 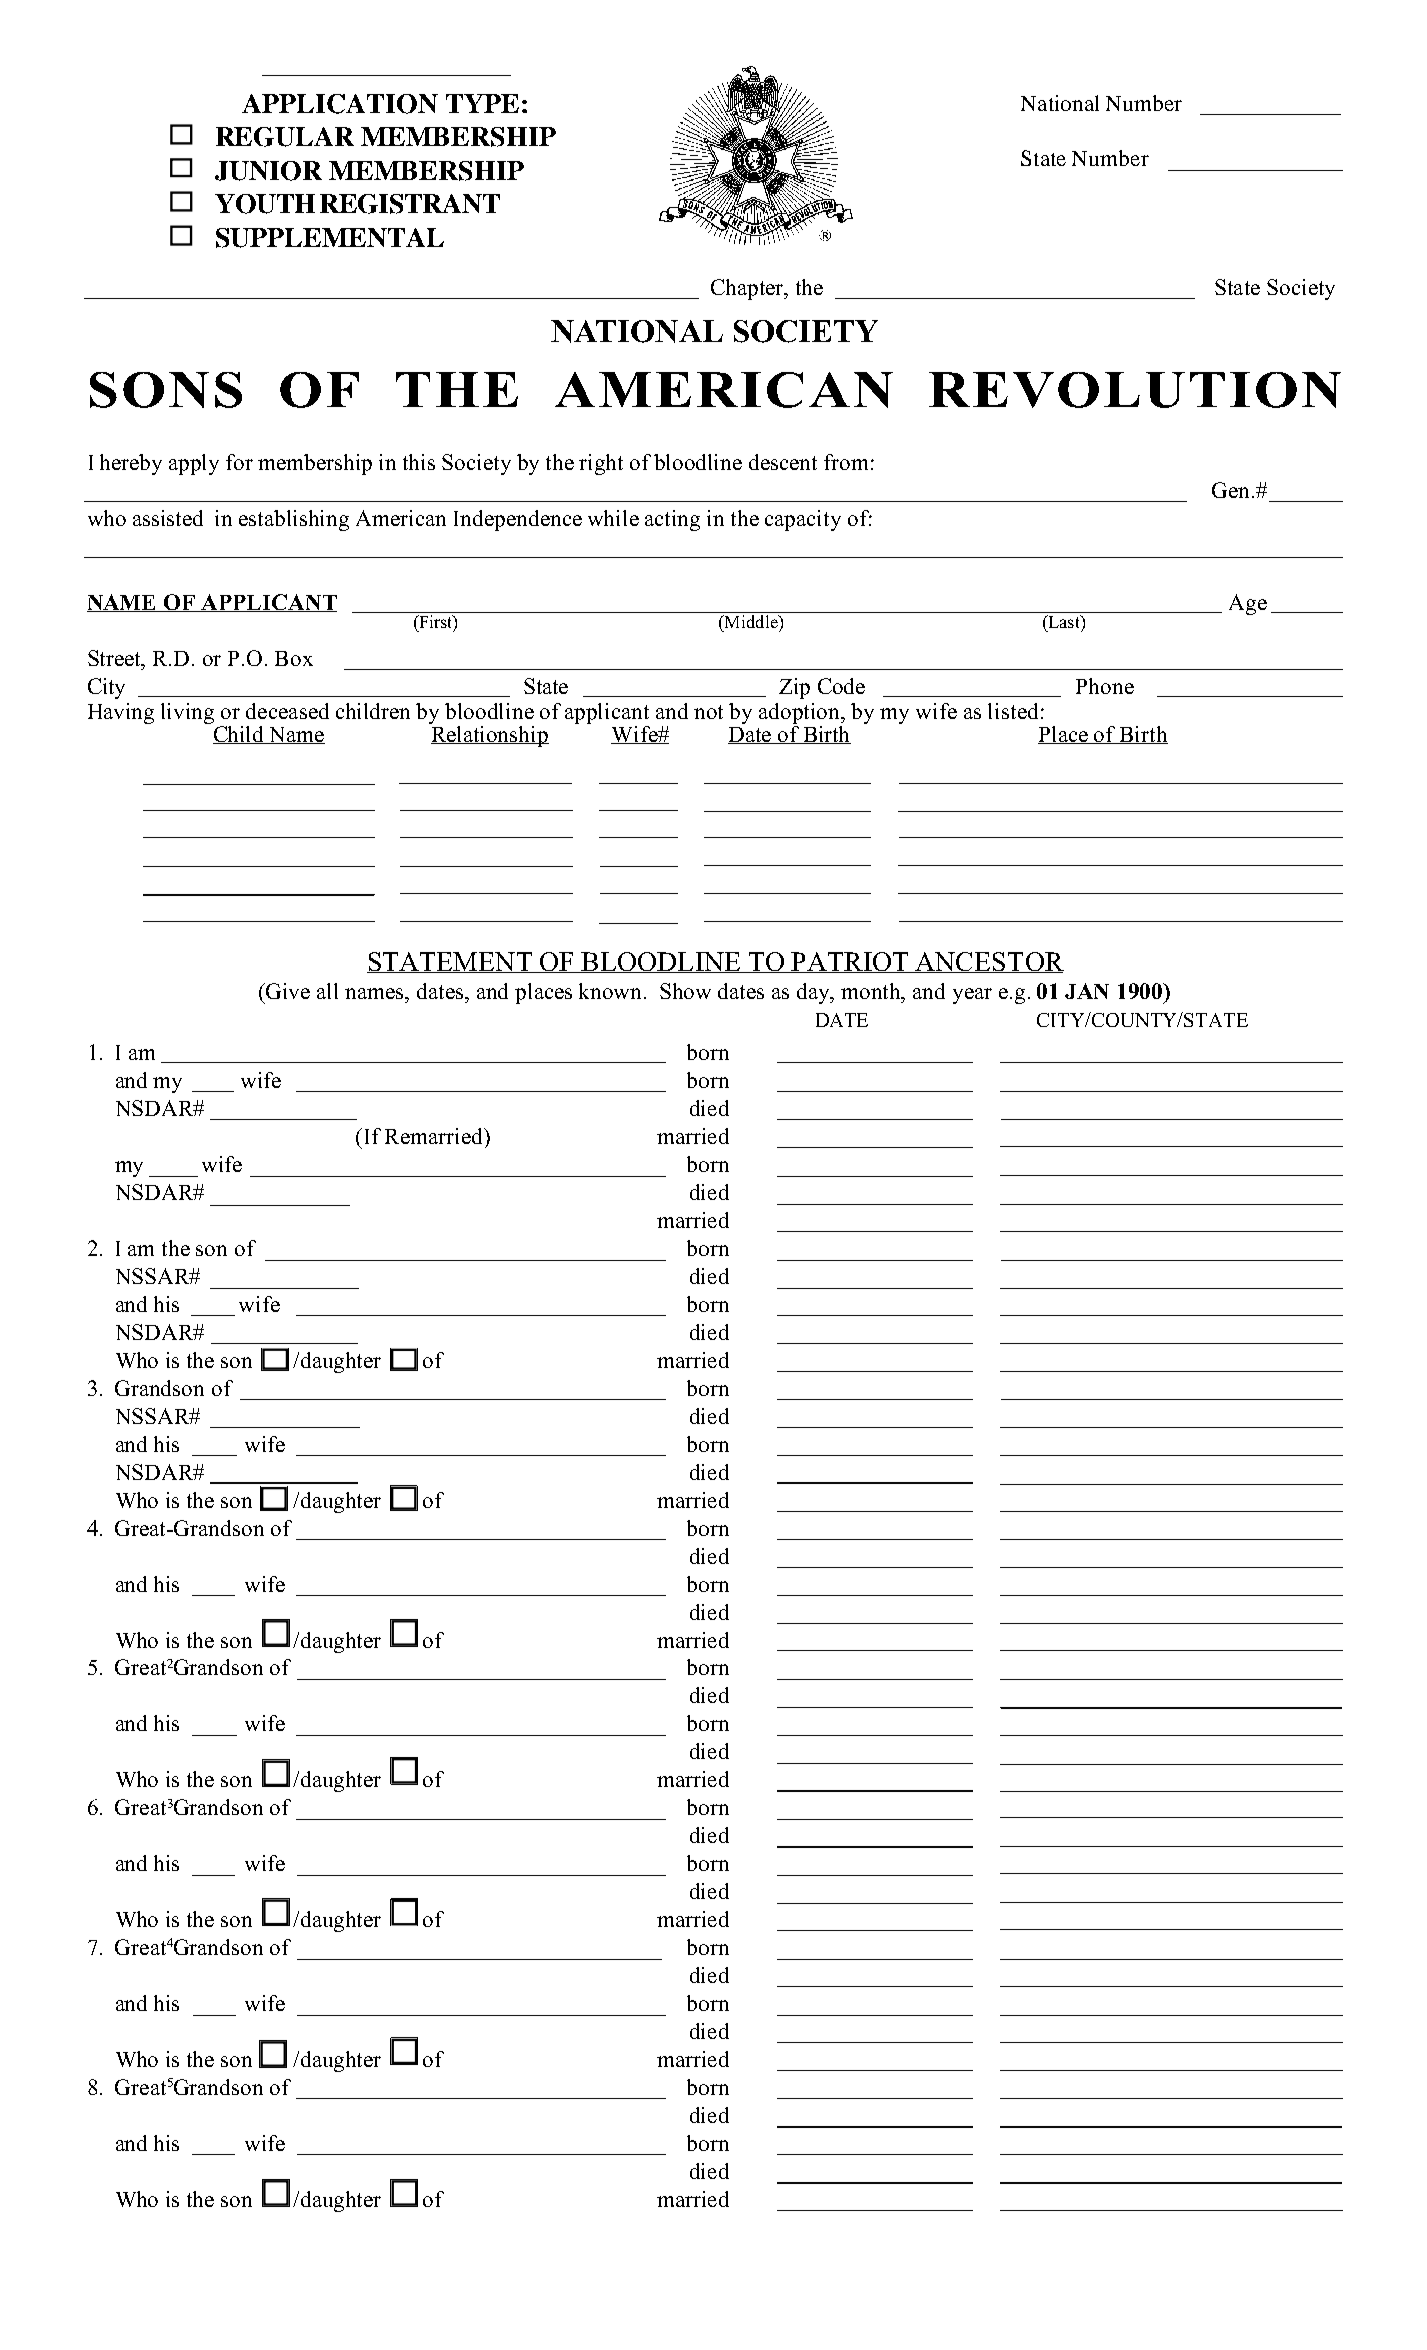 I want to click on SONS, so click(x=166, y=390).
